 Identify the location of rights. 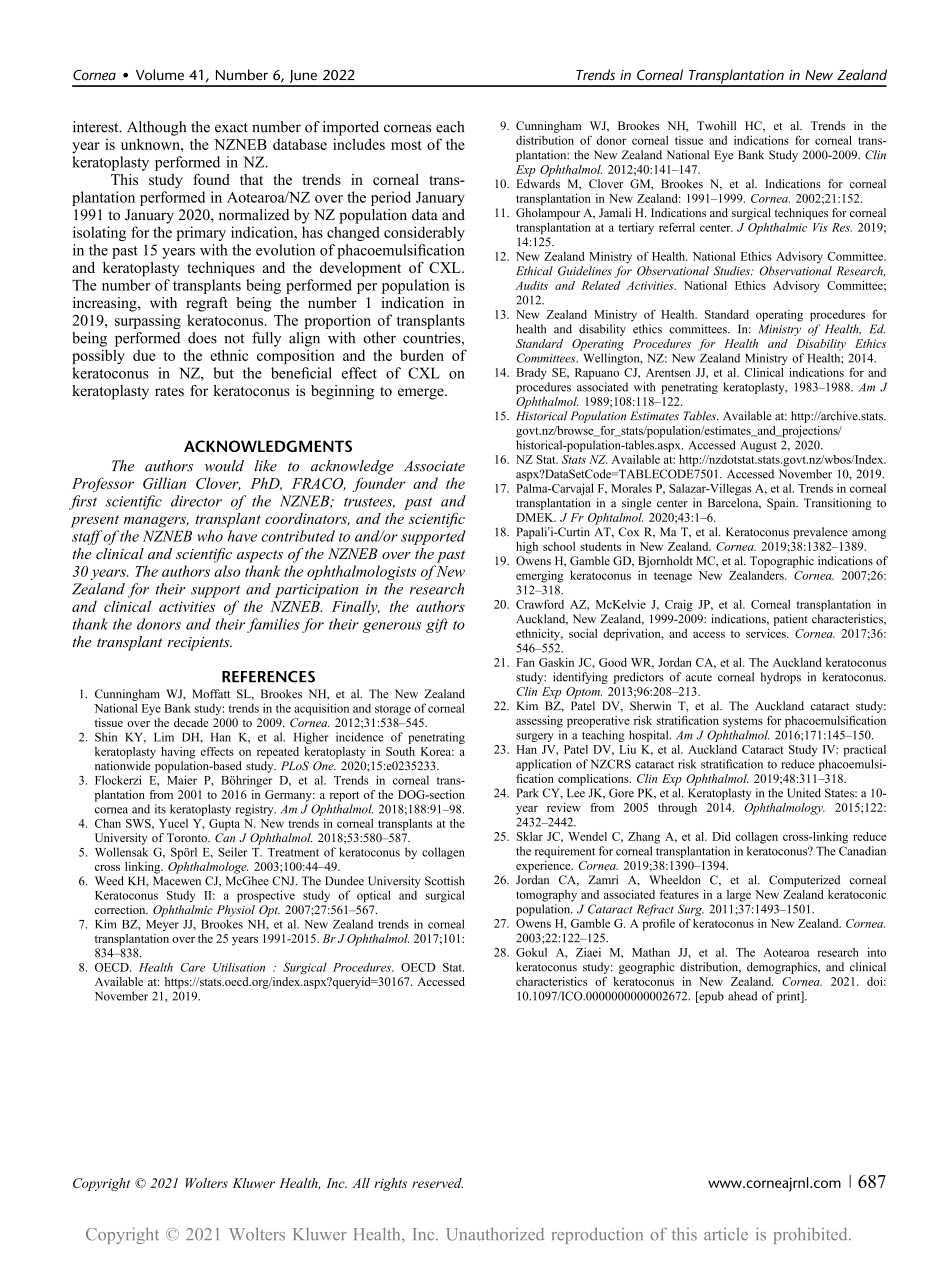
(390, 1184).
